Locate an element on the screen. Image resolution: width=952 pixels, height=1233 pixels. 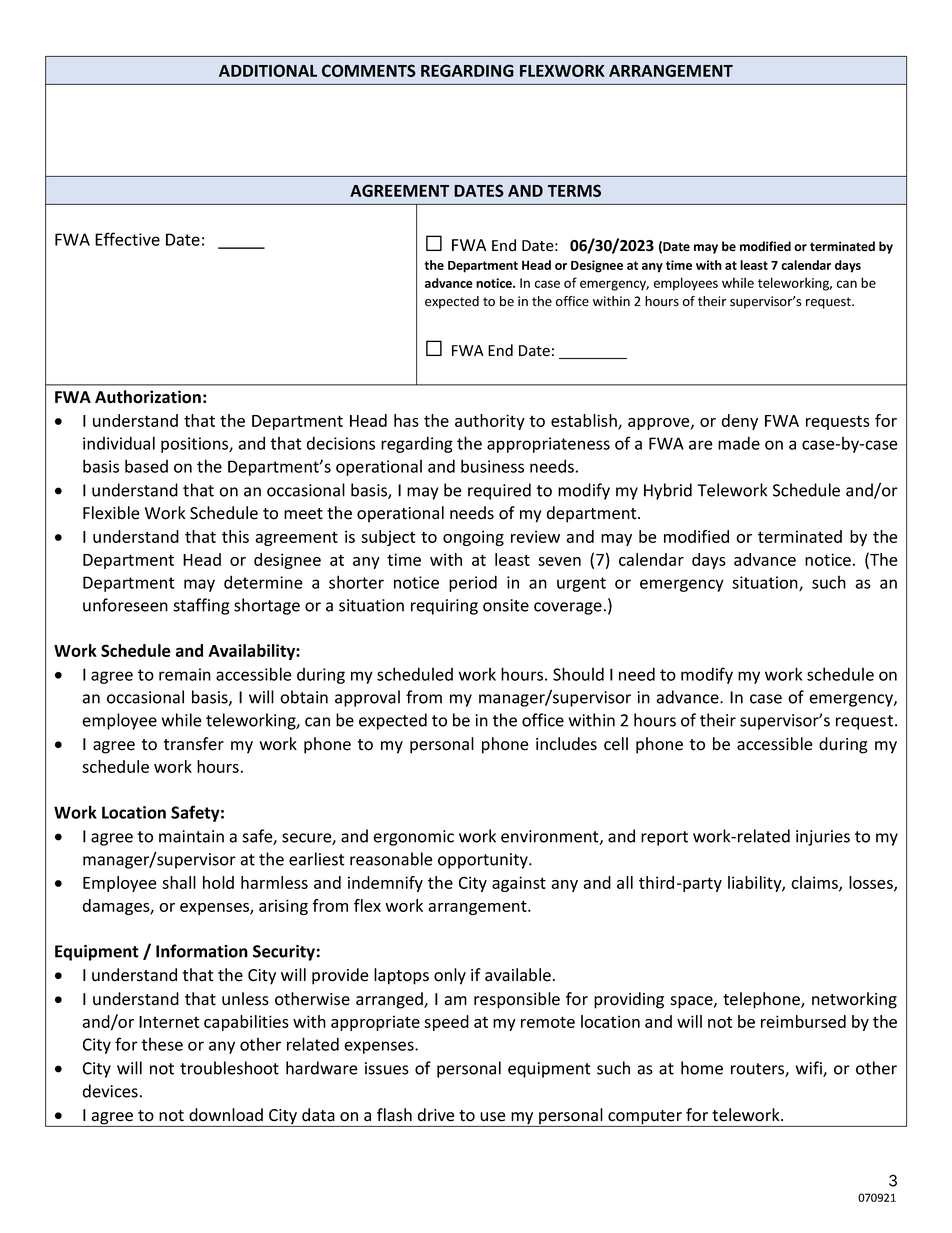
ADDITIONAL is located at coordinates (268, 70).
